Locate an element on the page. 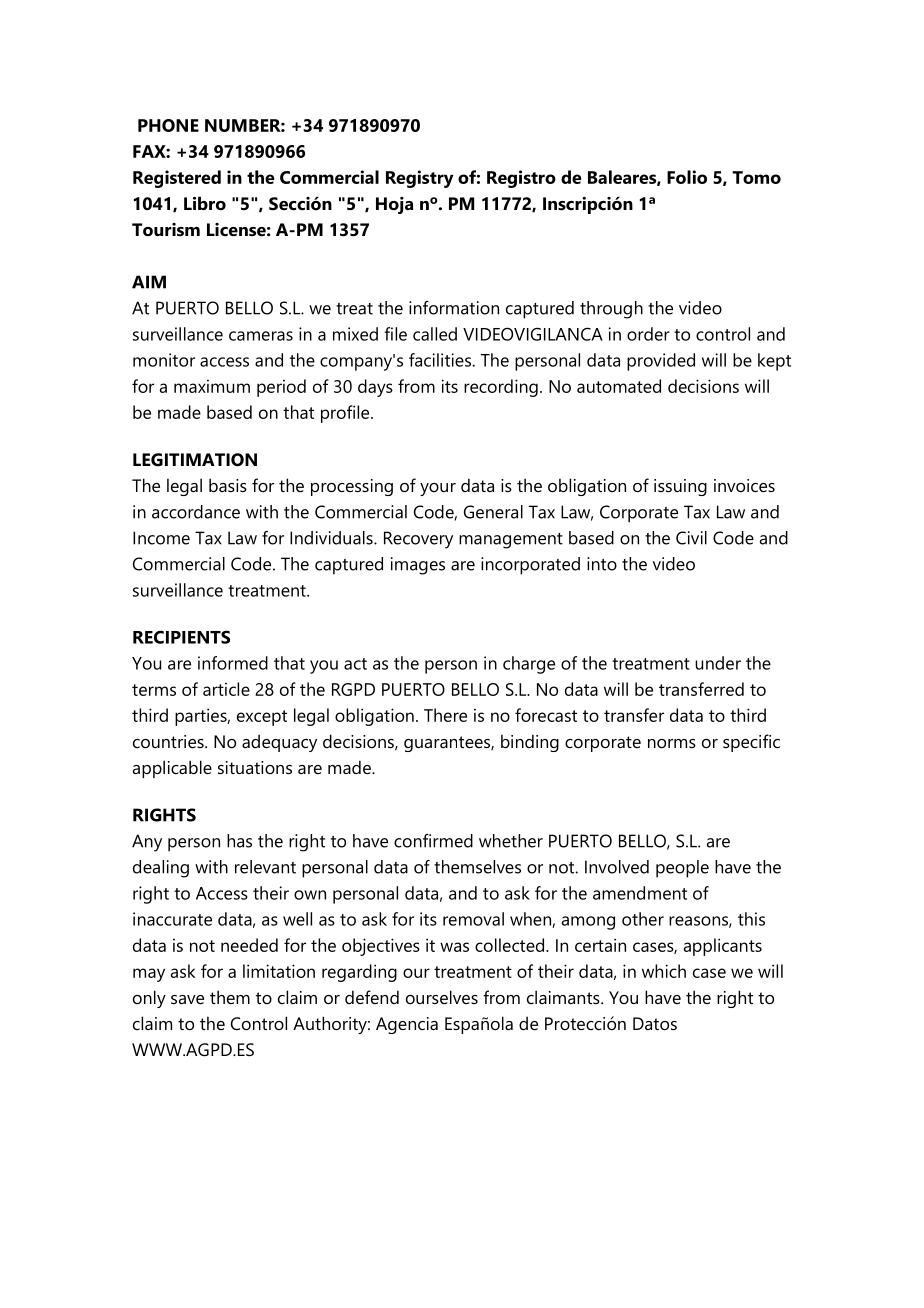 This page has width=924, height=1308. order is located at coordinates (648, 334).
